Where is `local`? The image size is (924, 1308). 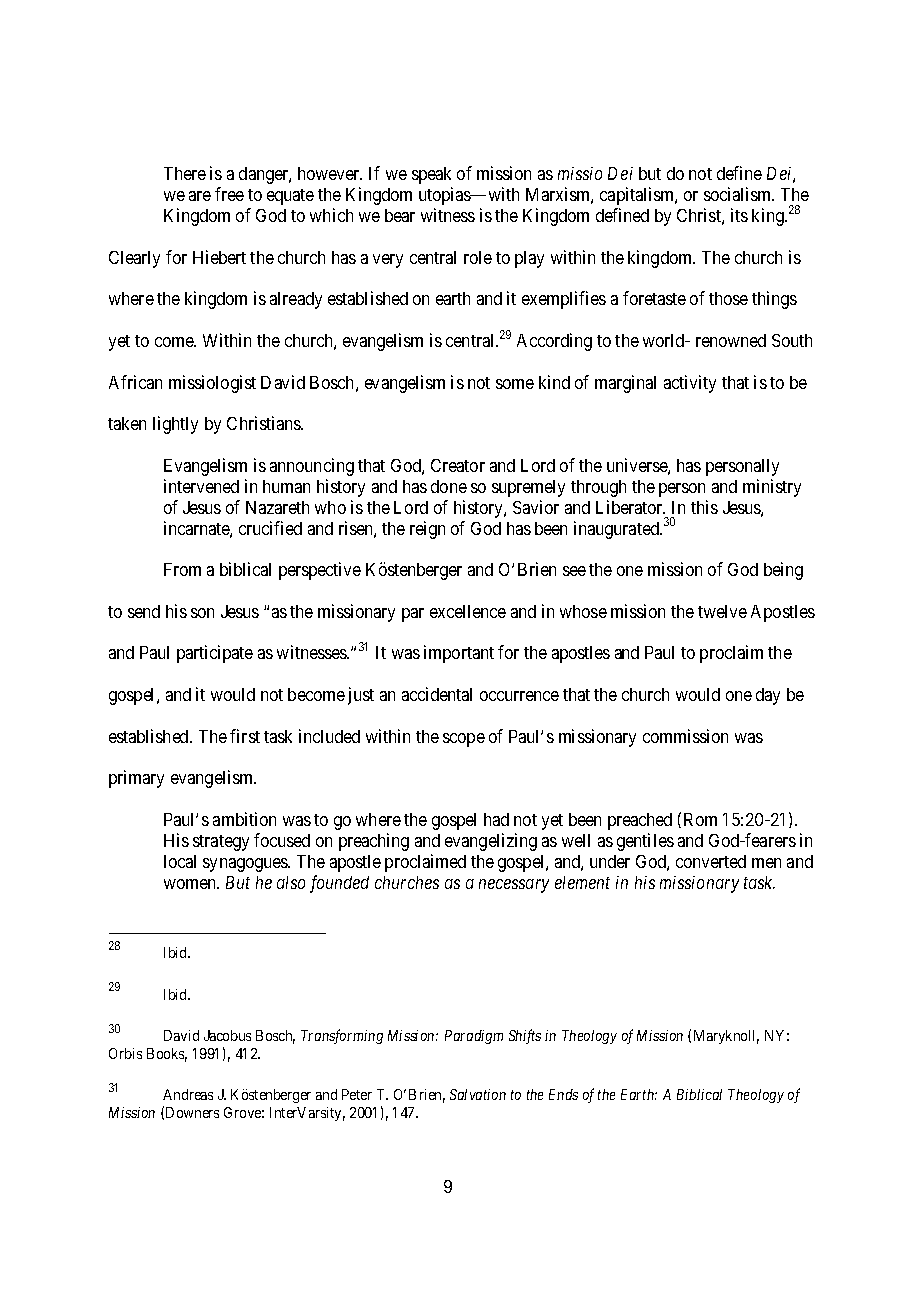 local is located at coordinates (180, 861).
